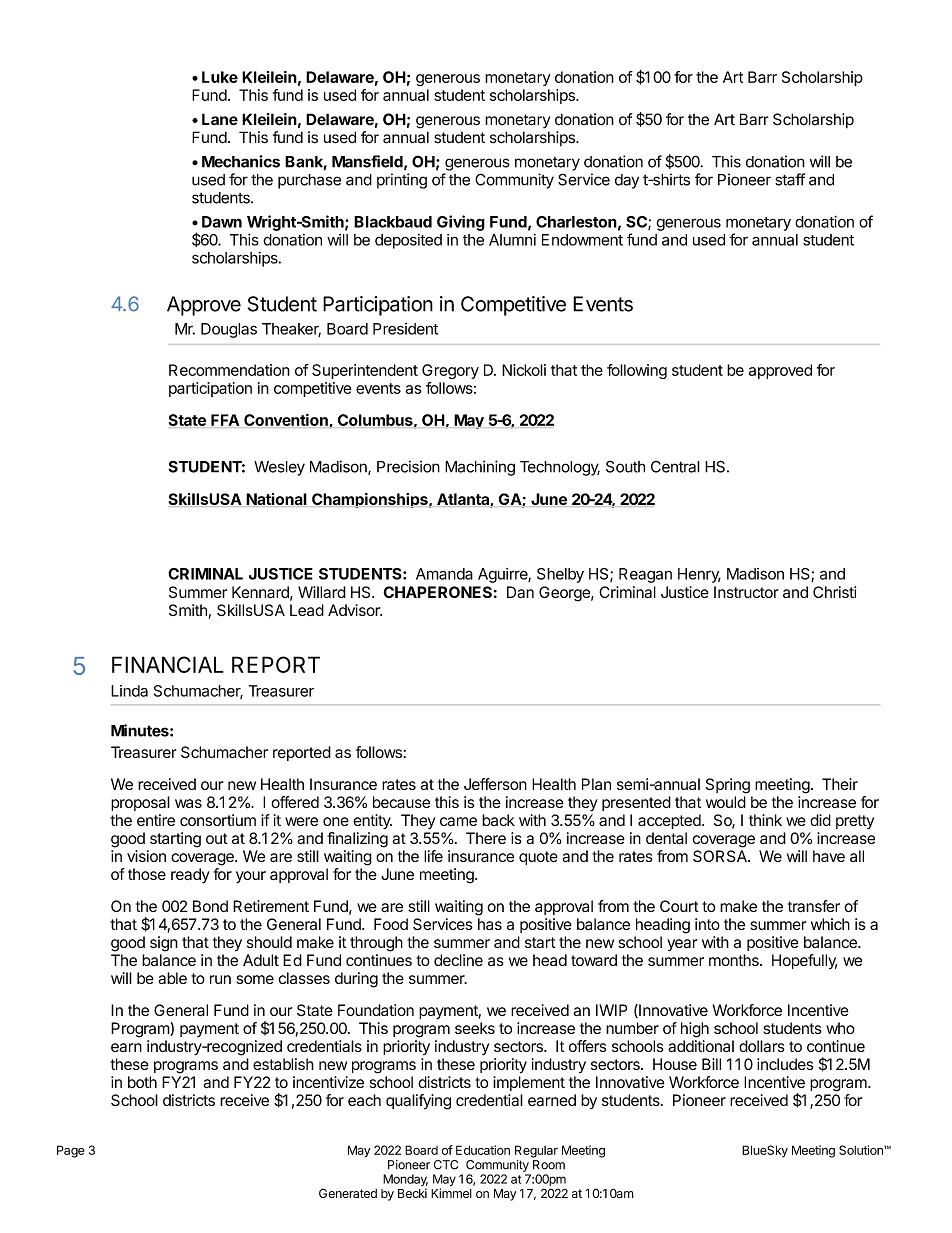 This page has height=1233, width=952. What do you see at coordinates (728, 786) in the page?
I see `Spring` at bounding box center [728, 786].
